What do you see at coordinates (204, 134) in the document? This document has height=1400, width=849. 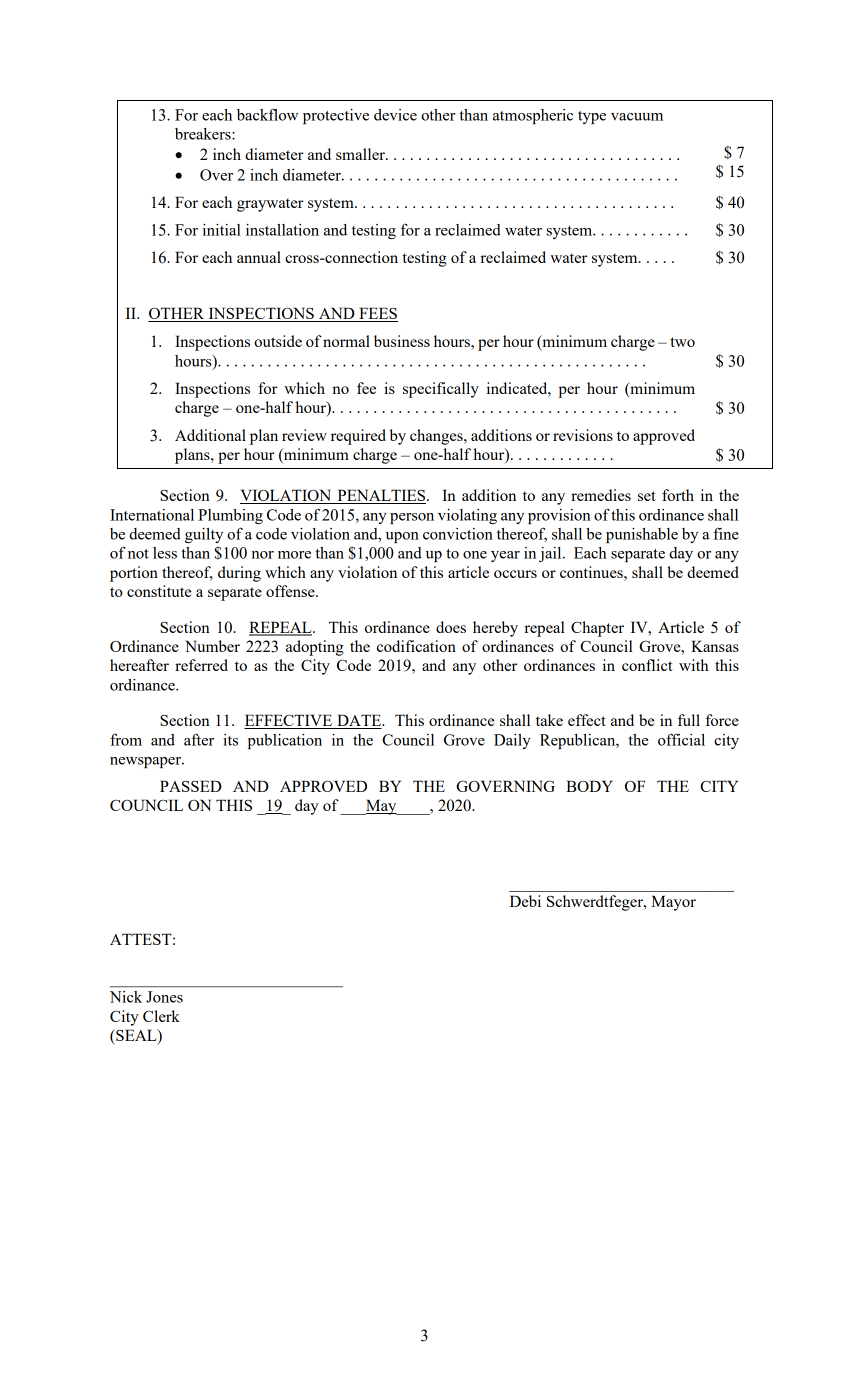 I see `breakers` at bounding box center [204, 134].
